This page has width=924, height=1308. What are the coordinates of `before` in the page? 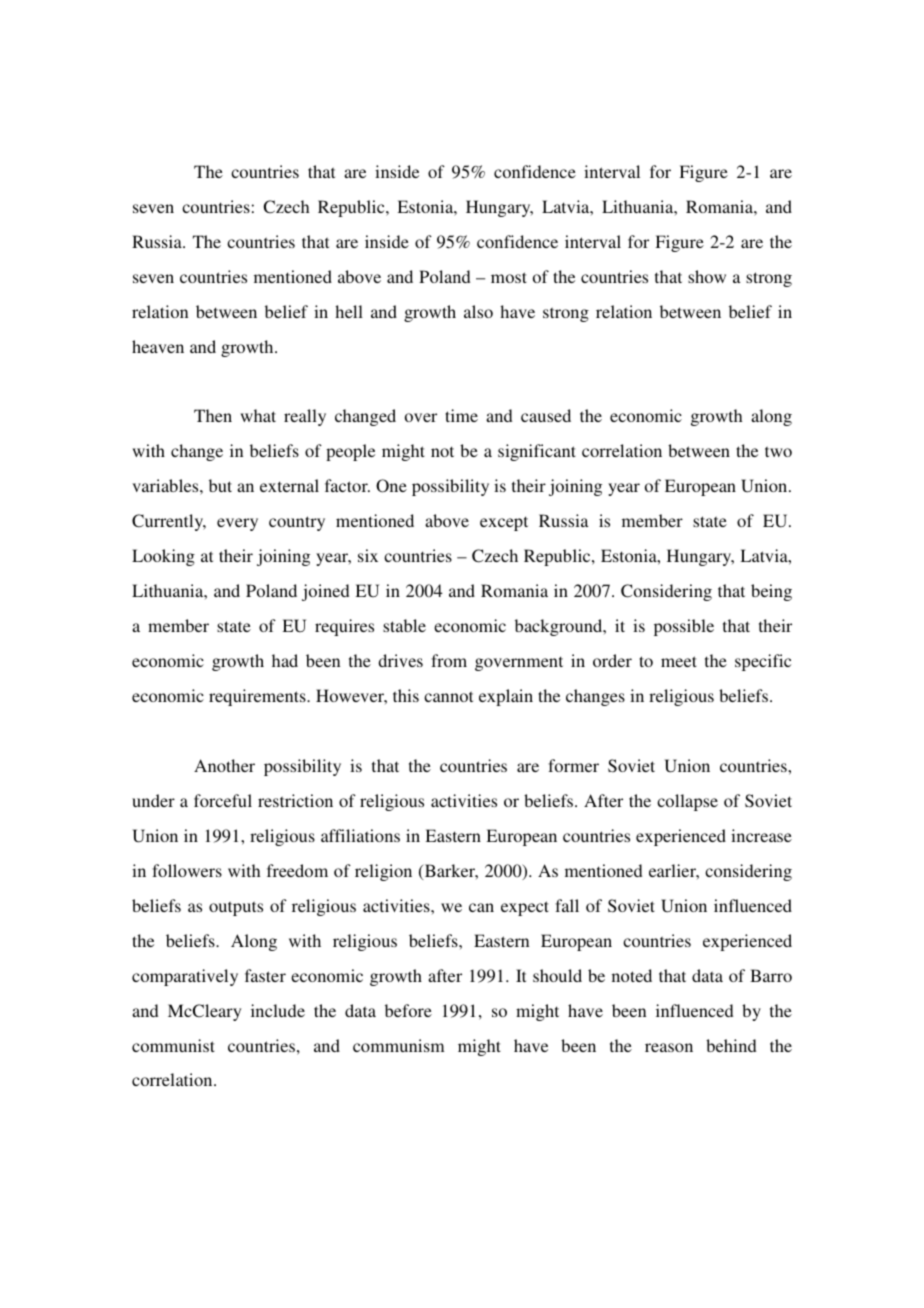 It's located at (408, 1010).
